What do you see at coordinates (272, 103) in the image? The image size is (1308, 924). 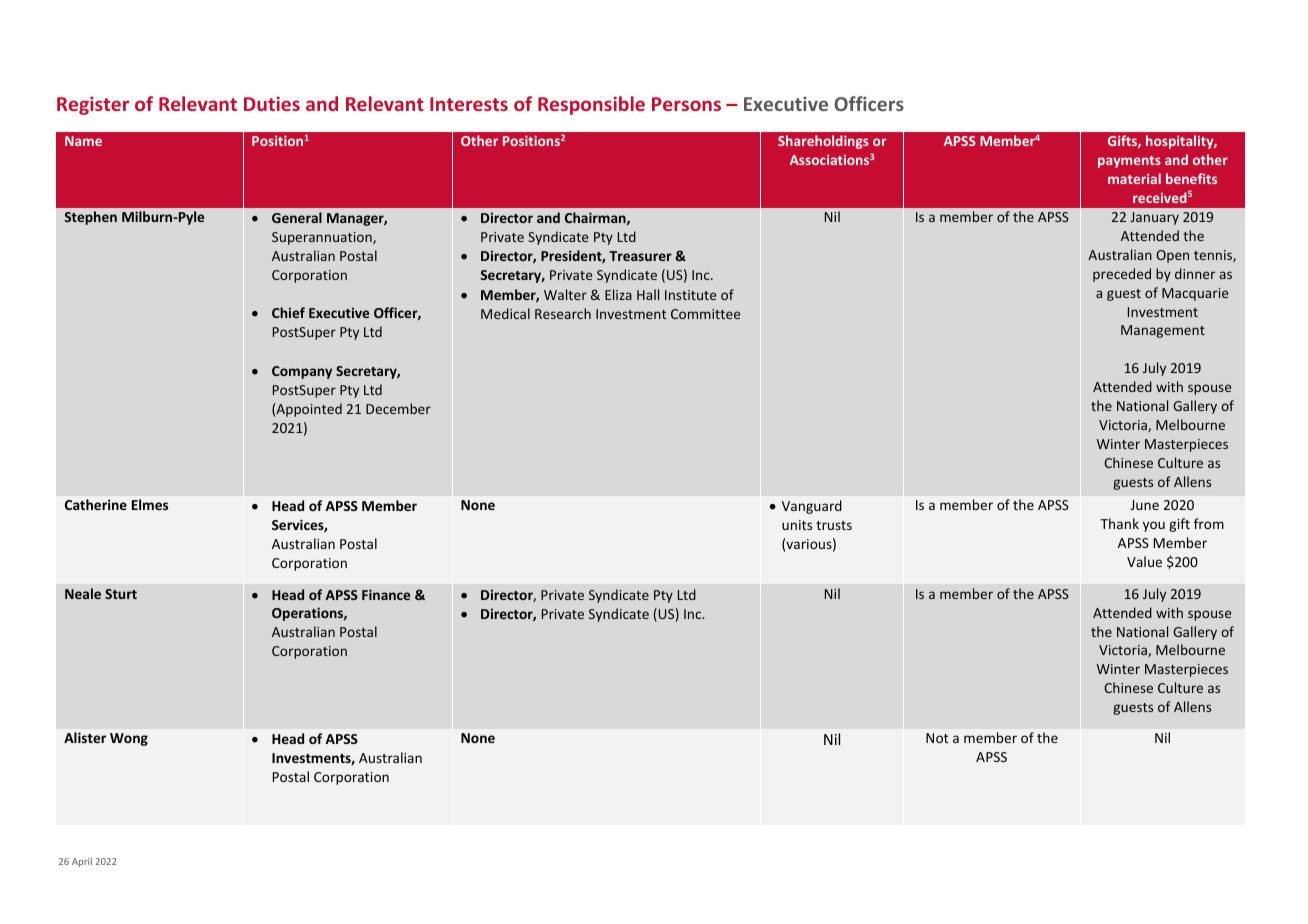 I see `Duties` at bounding box center [272, 103].
